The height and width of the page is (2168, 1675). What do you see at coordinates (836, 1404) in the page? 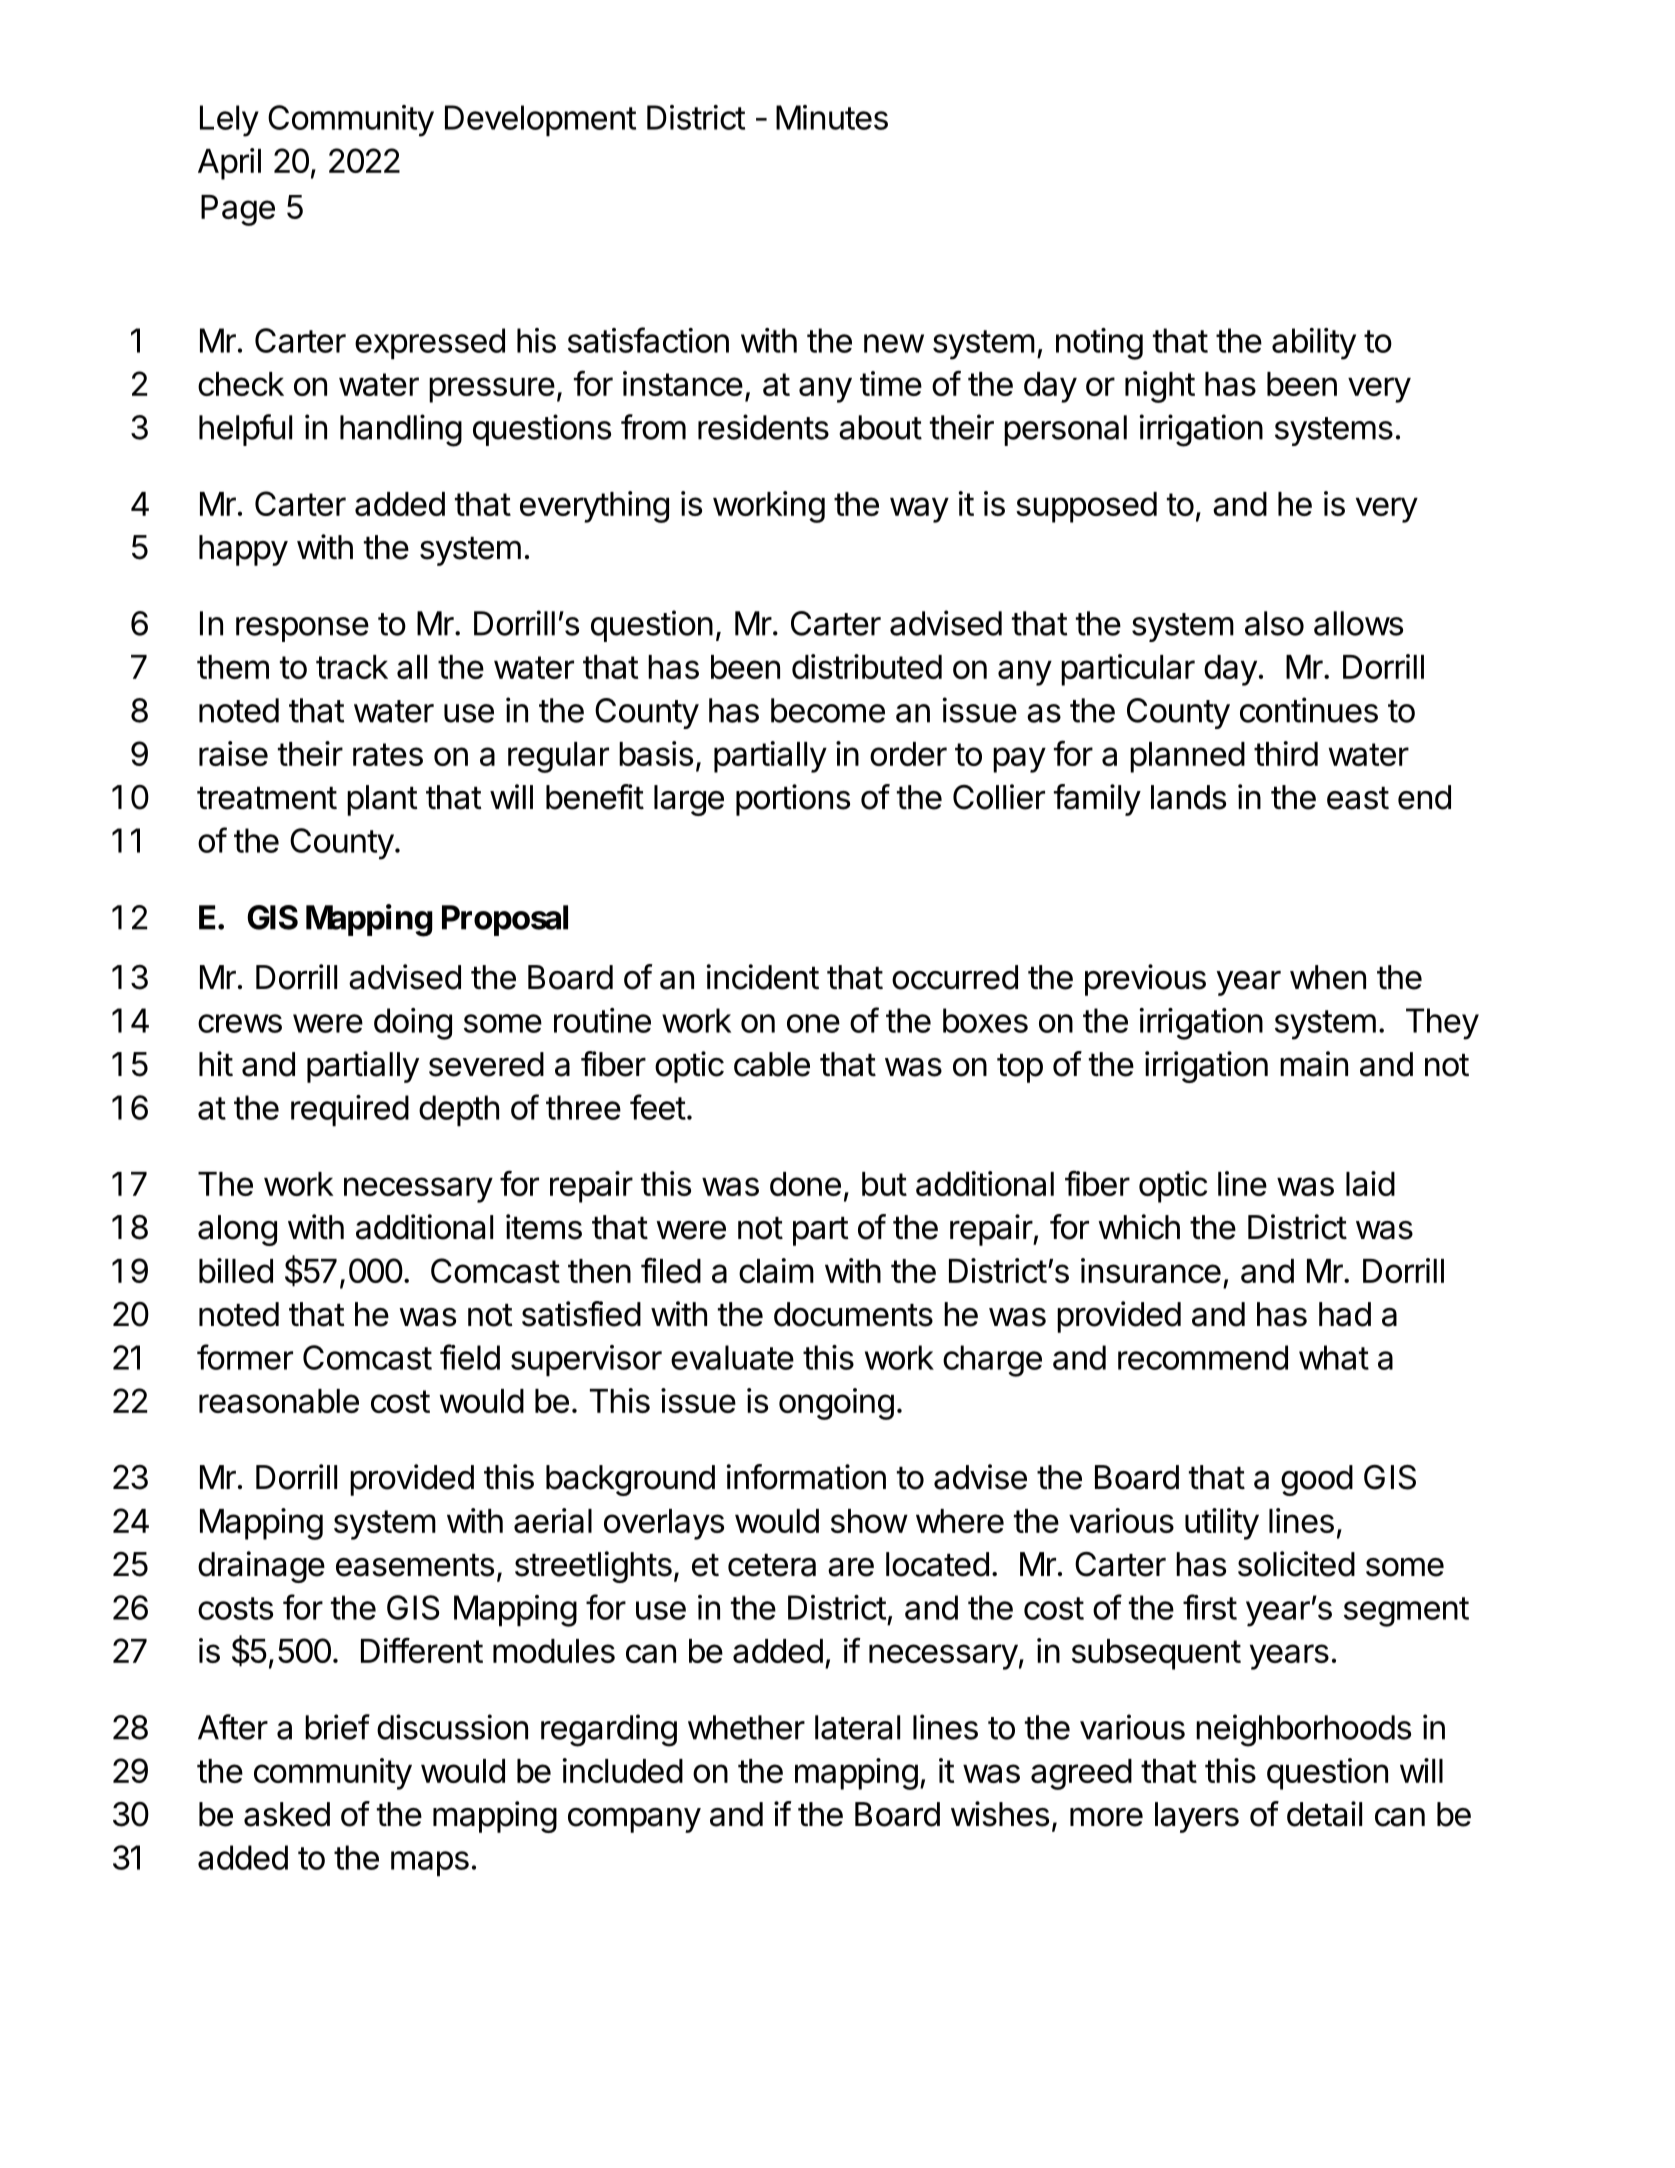
I see `ongoing` at bounding box center [836, 1404].
